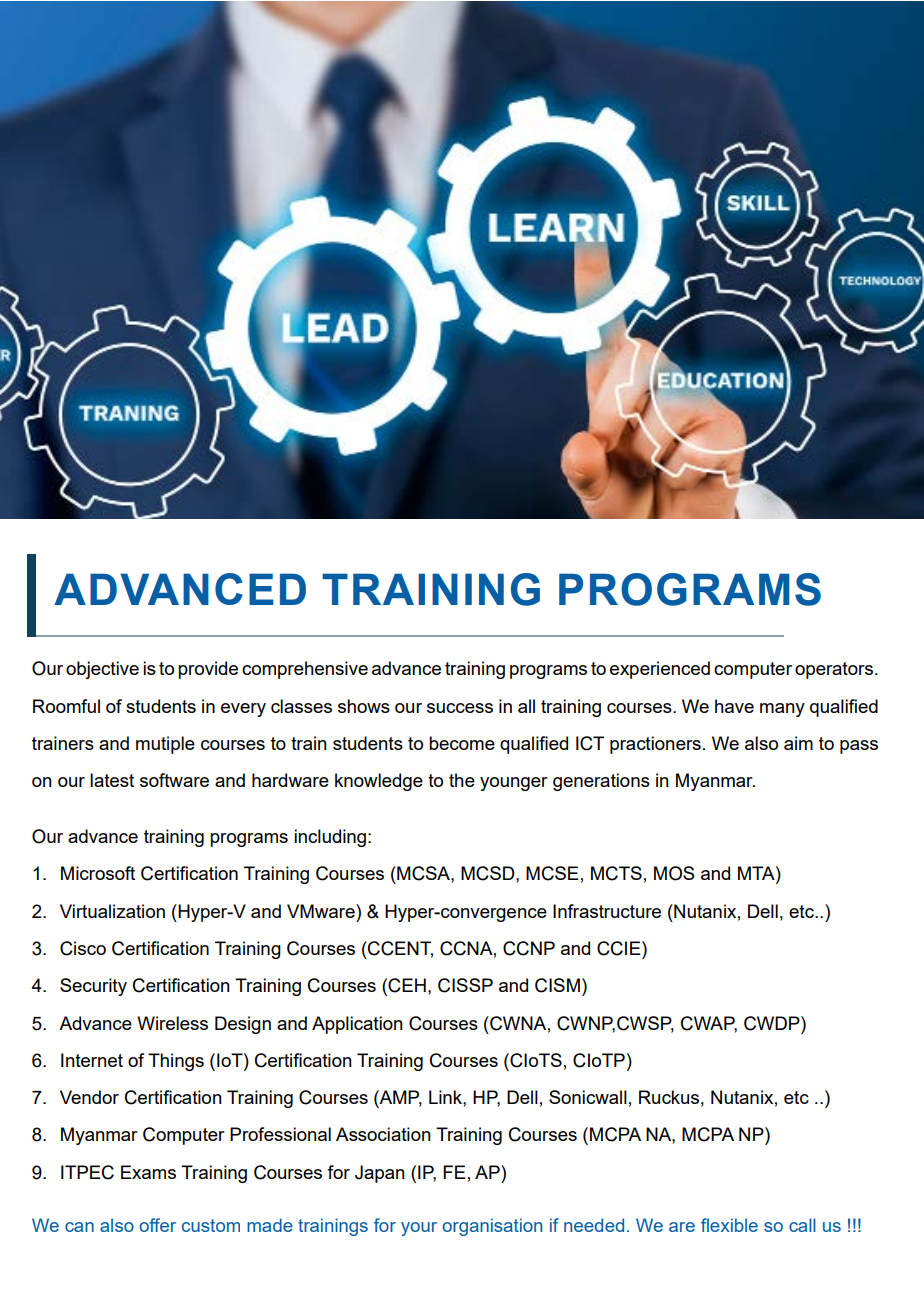  What do you see at coordinates (729, 1225) in the image?
I see `flexible` at bounding box center [729, 1225].
